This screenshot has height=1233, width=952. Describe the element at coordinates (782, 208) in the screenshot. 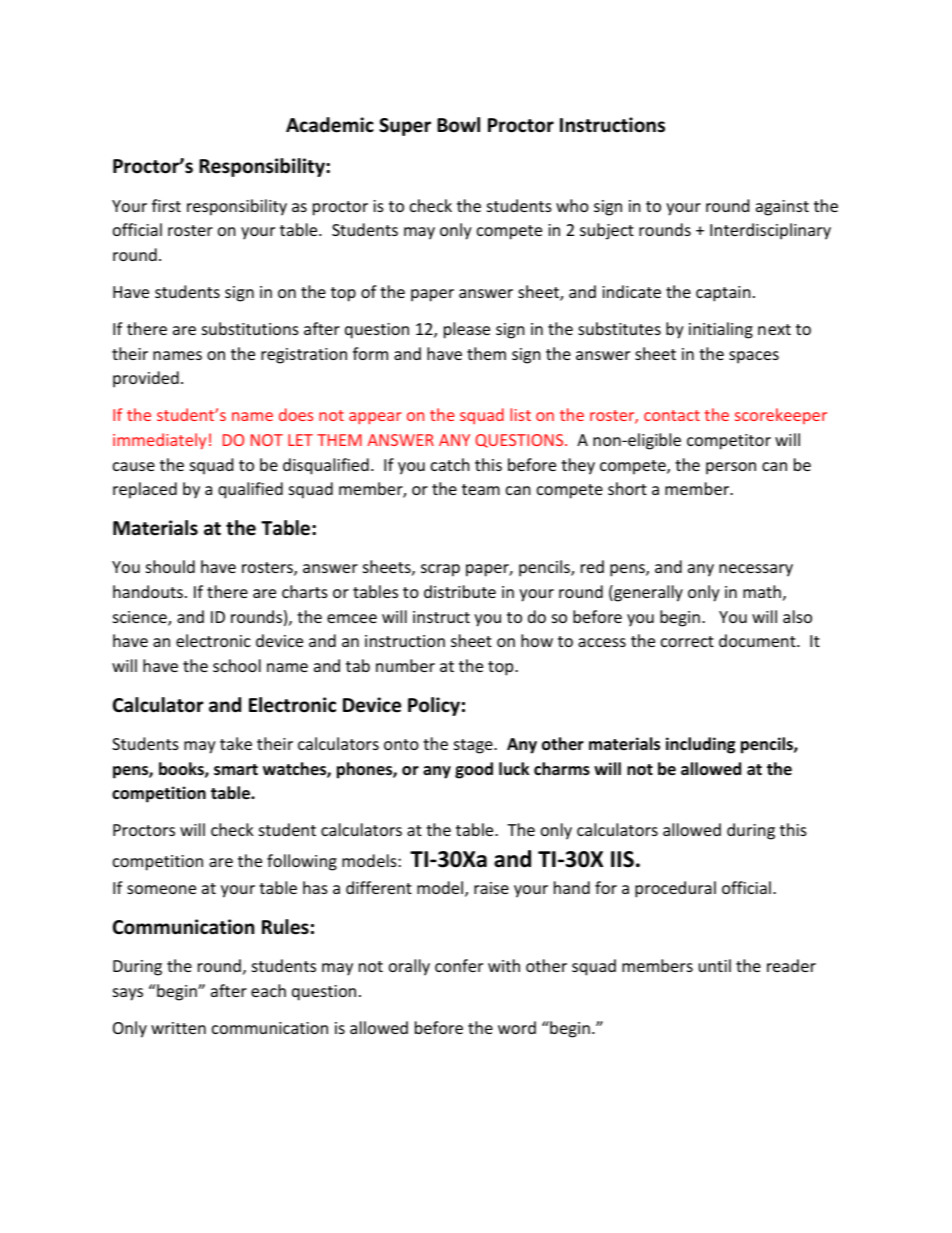

I see `against` at that location.
